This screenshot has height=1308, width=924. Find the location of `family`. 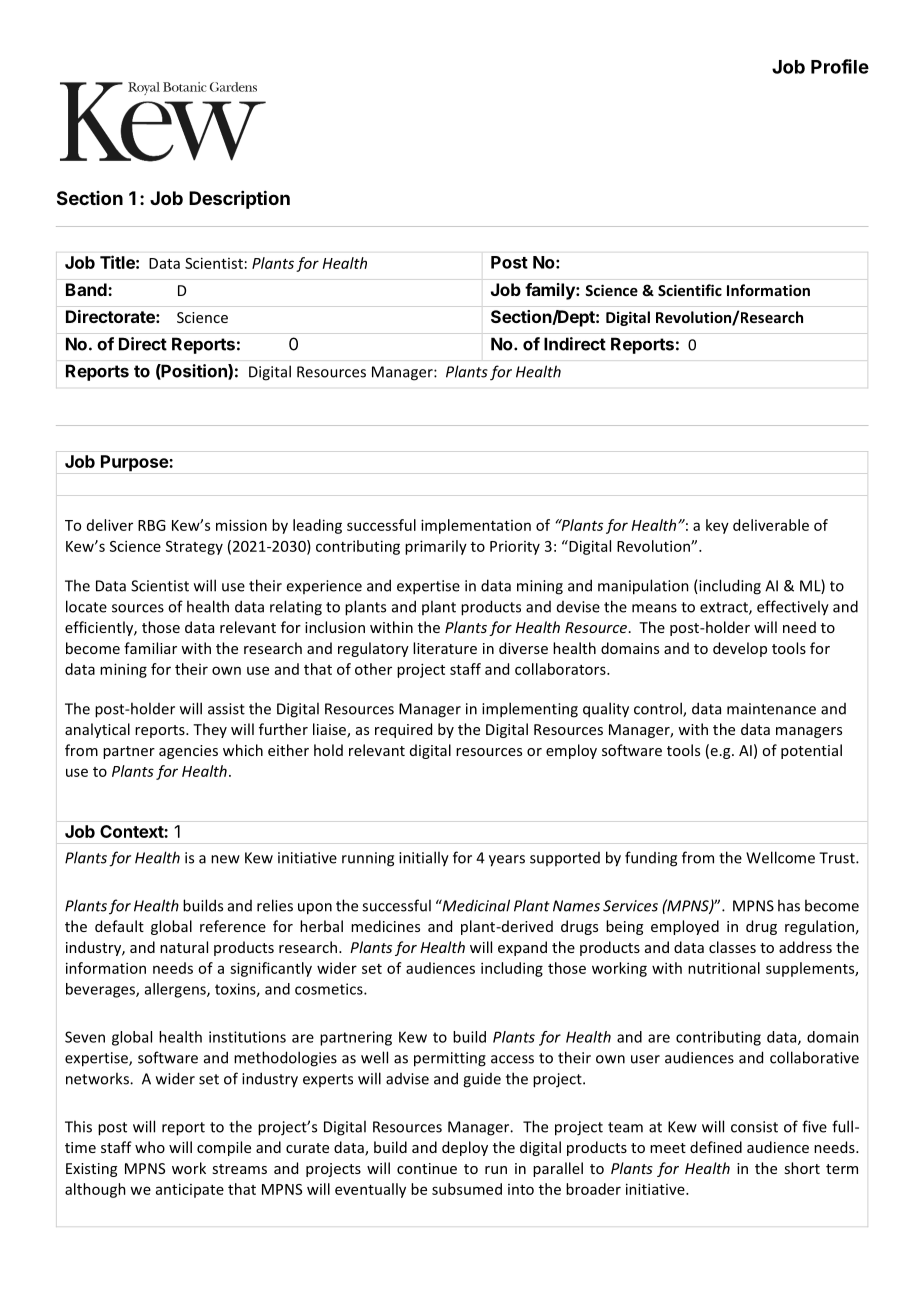

family is located at coordinates (551, 291).
